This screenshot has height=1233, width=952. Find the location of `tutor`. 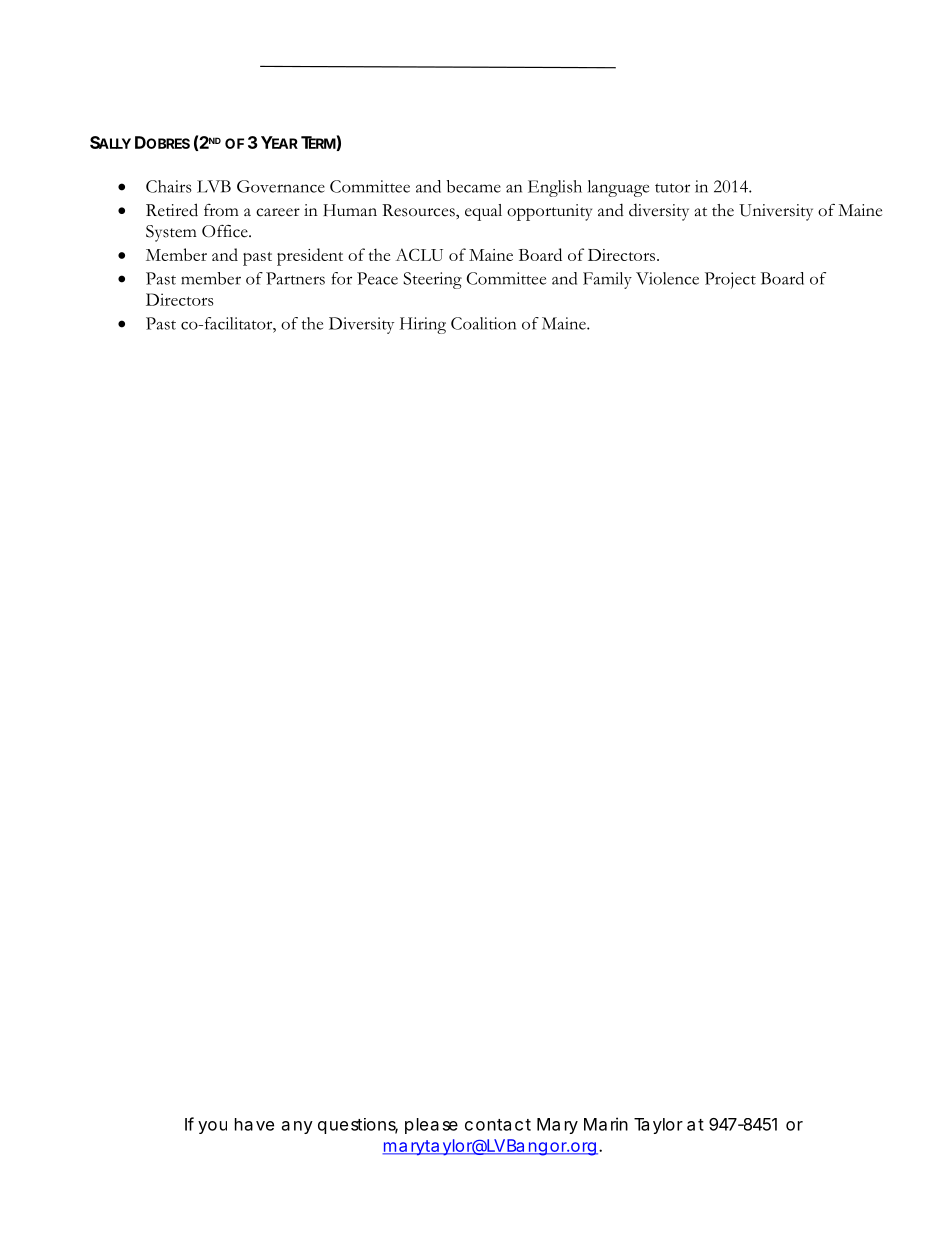

tutor is located at coordinates (672, 188).
